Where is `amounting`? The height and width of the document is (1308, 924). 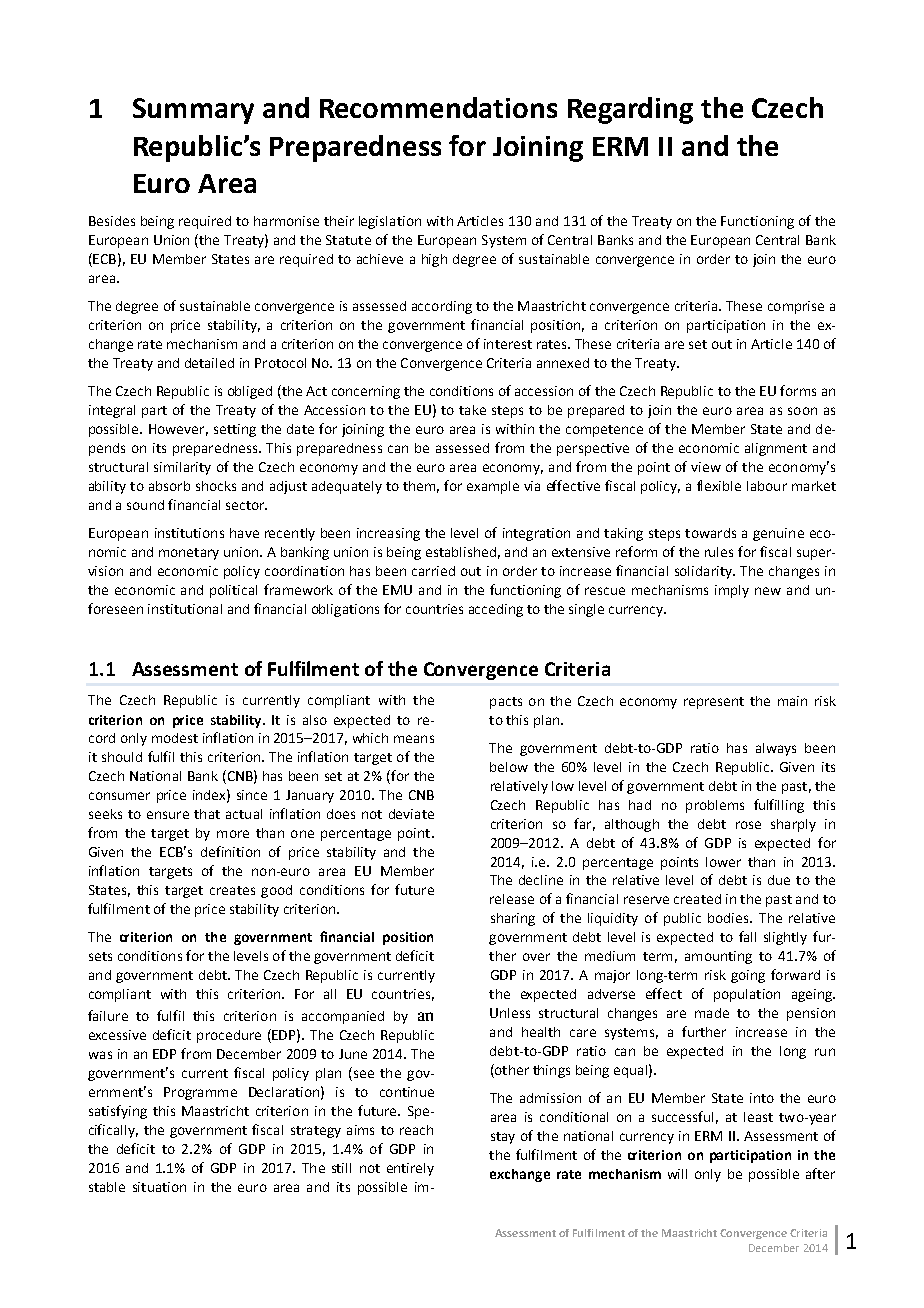
amounting is located at coordinates (718, 957).
